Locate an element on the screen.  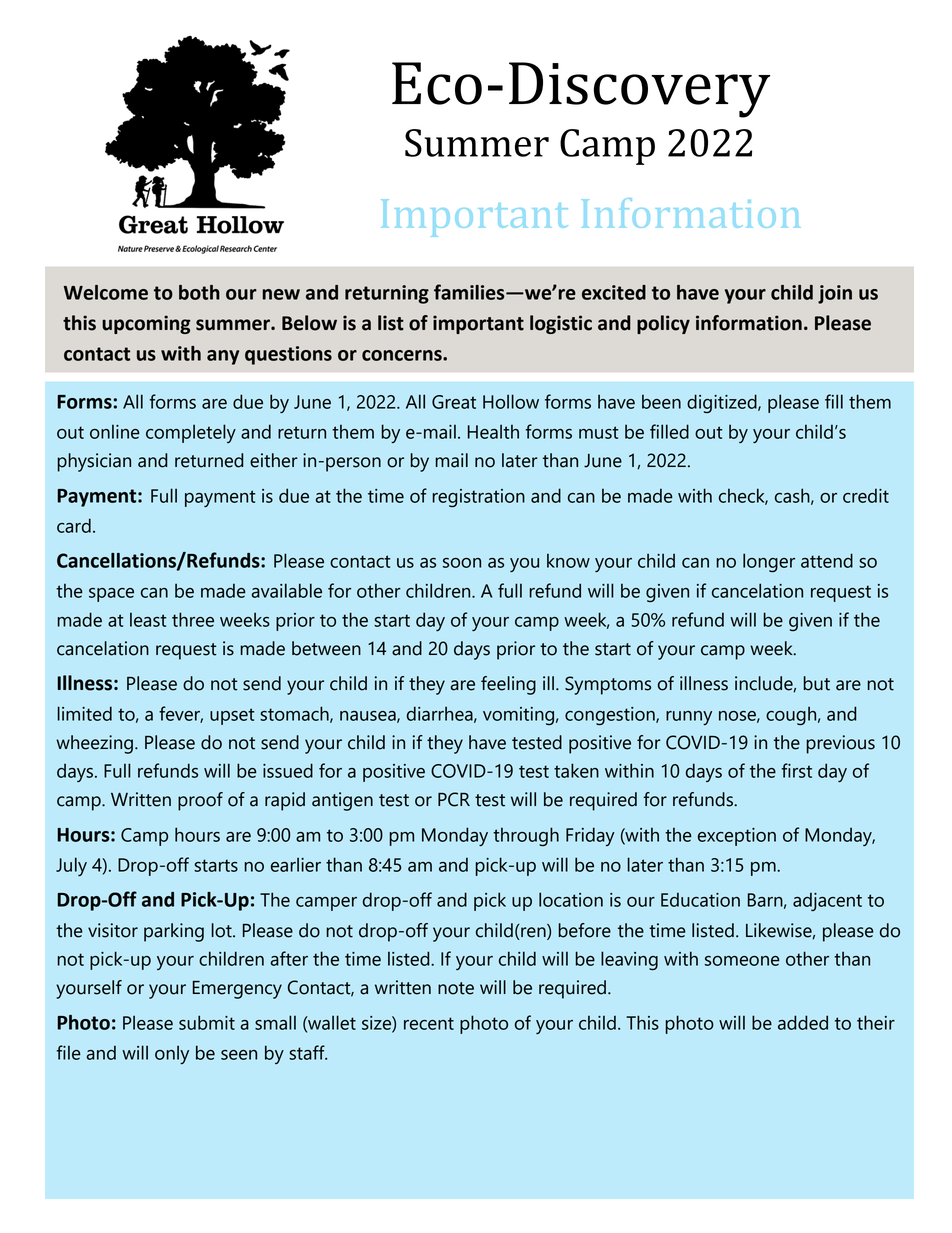
submit is located at coordinates (207, 1022).
